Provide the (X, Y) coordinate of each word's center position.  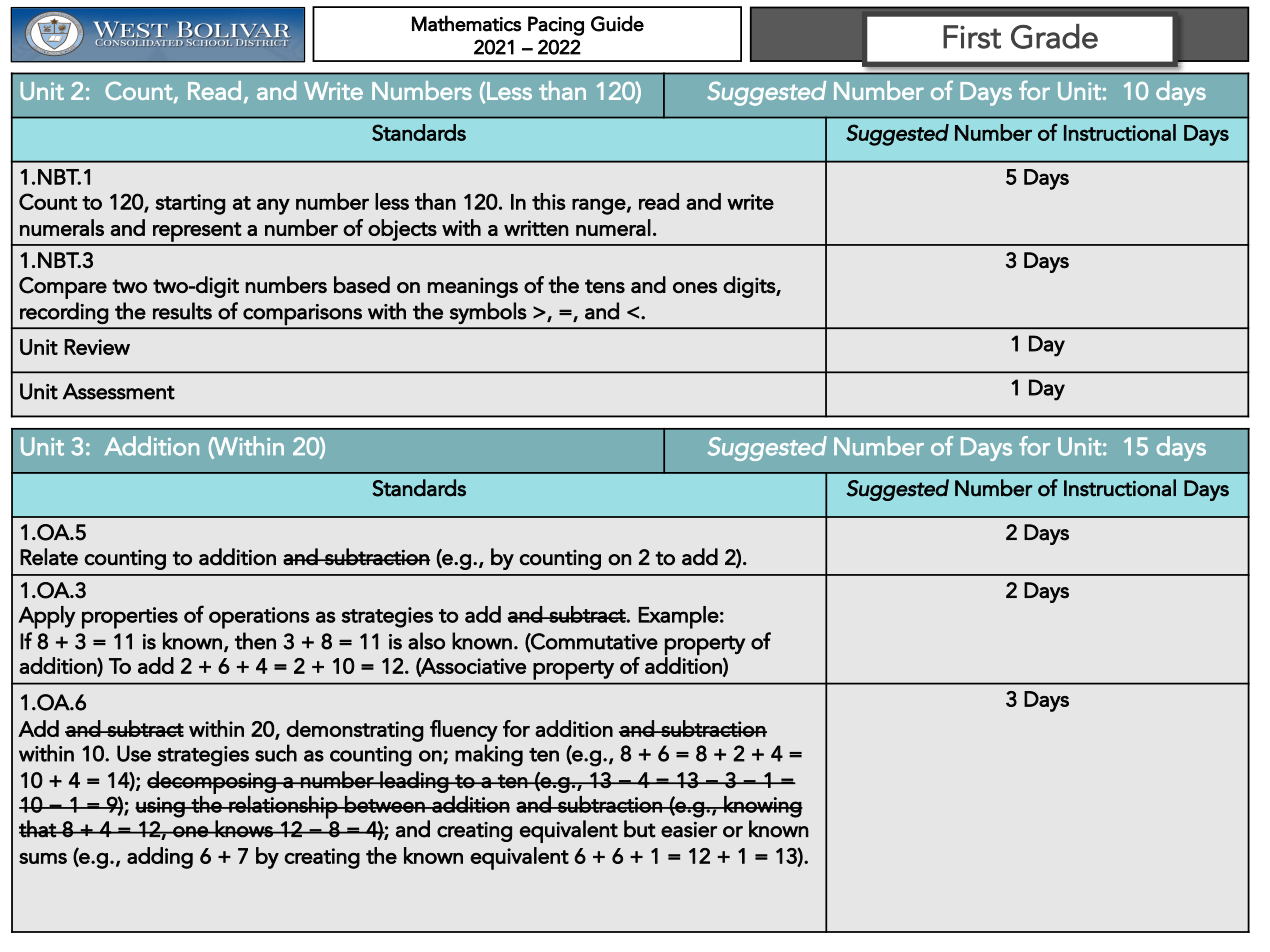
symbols (488, 313)
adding (160, 858)
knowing (762, 807)
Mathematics (466, 23)
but (640, 829)
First (972, 37)
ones (695, 287)
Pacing (556, 26)
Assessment (118, 391)
